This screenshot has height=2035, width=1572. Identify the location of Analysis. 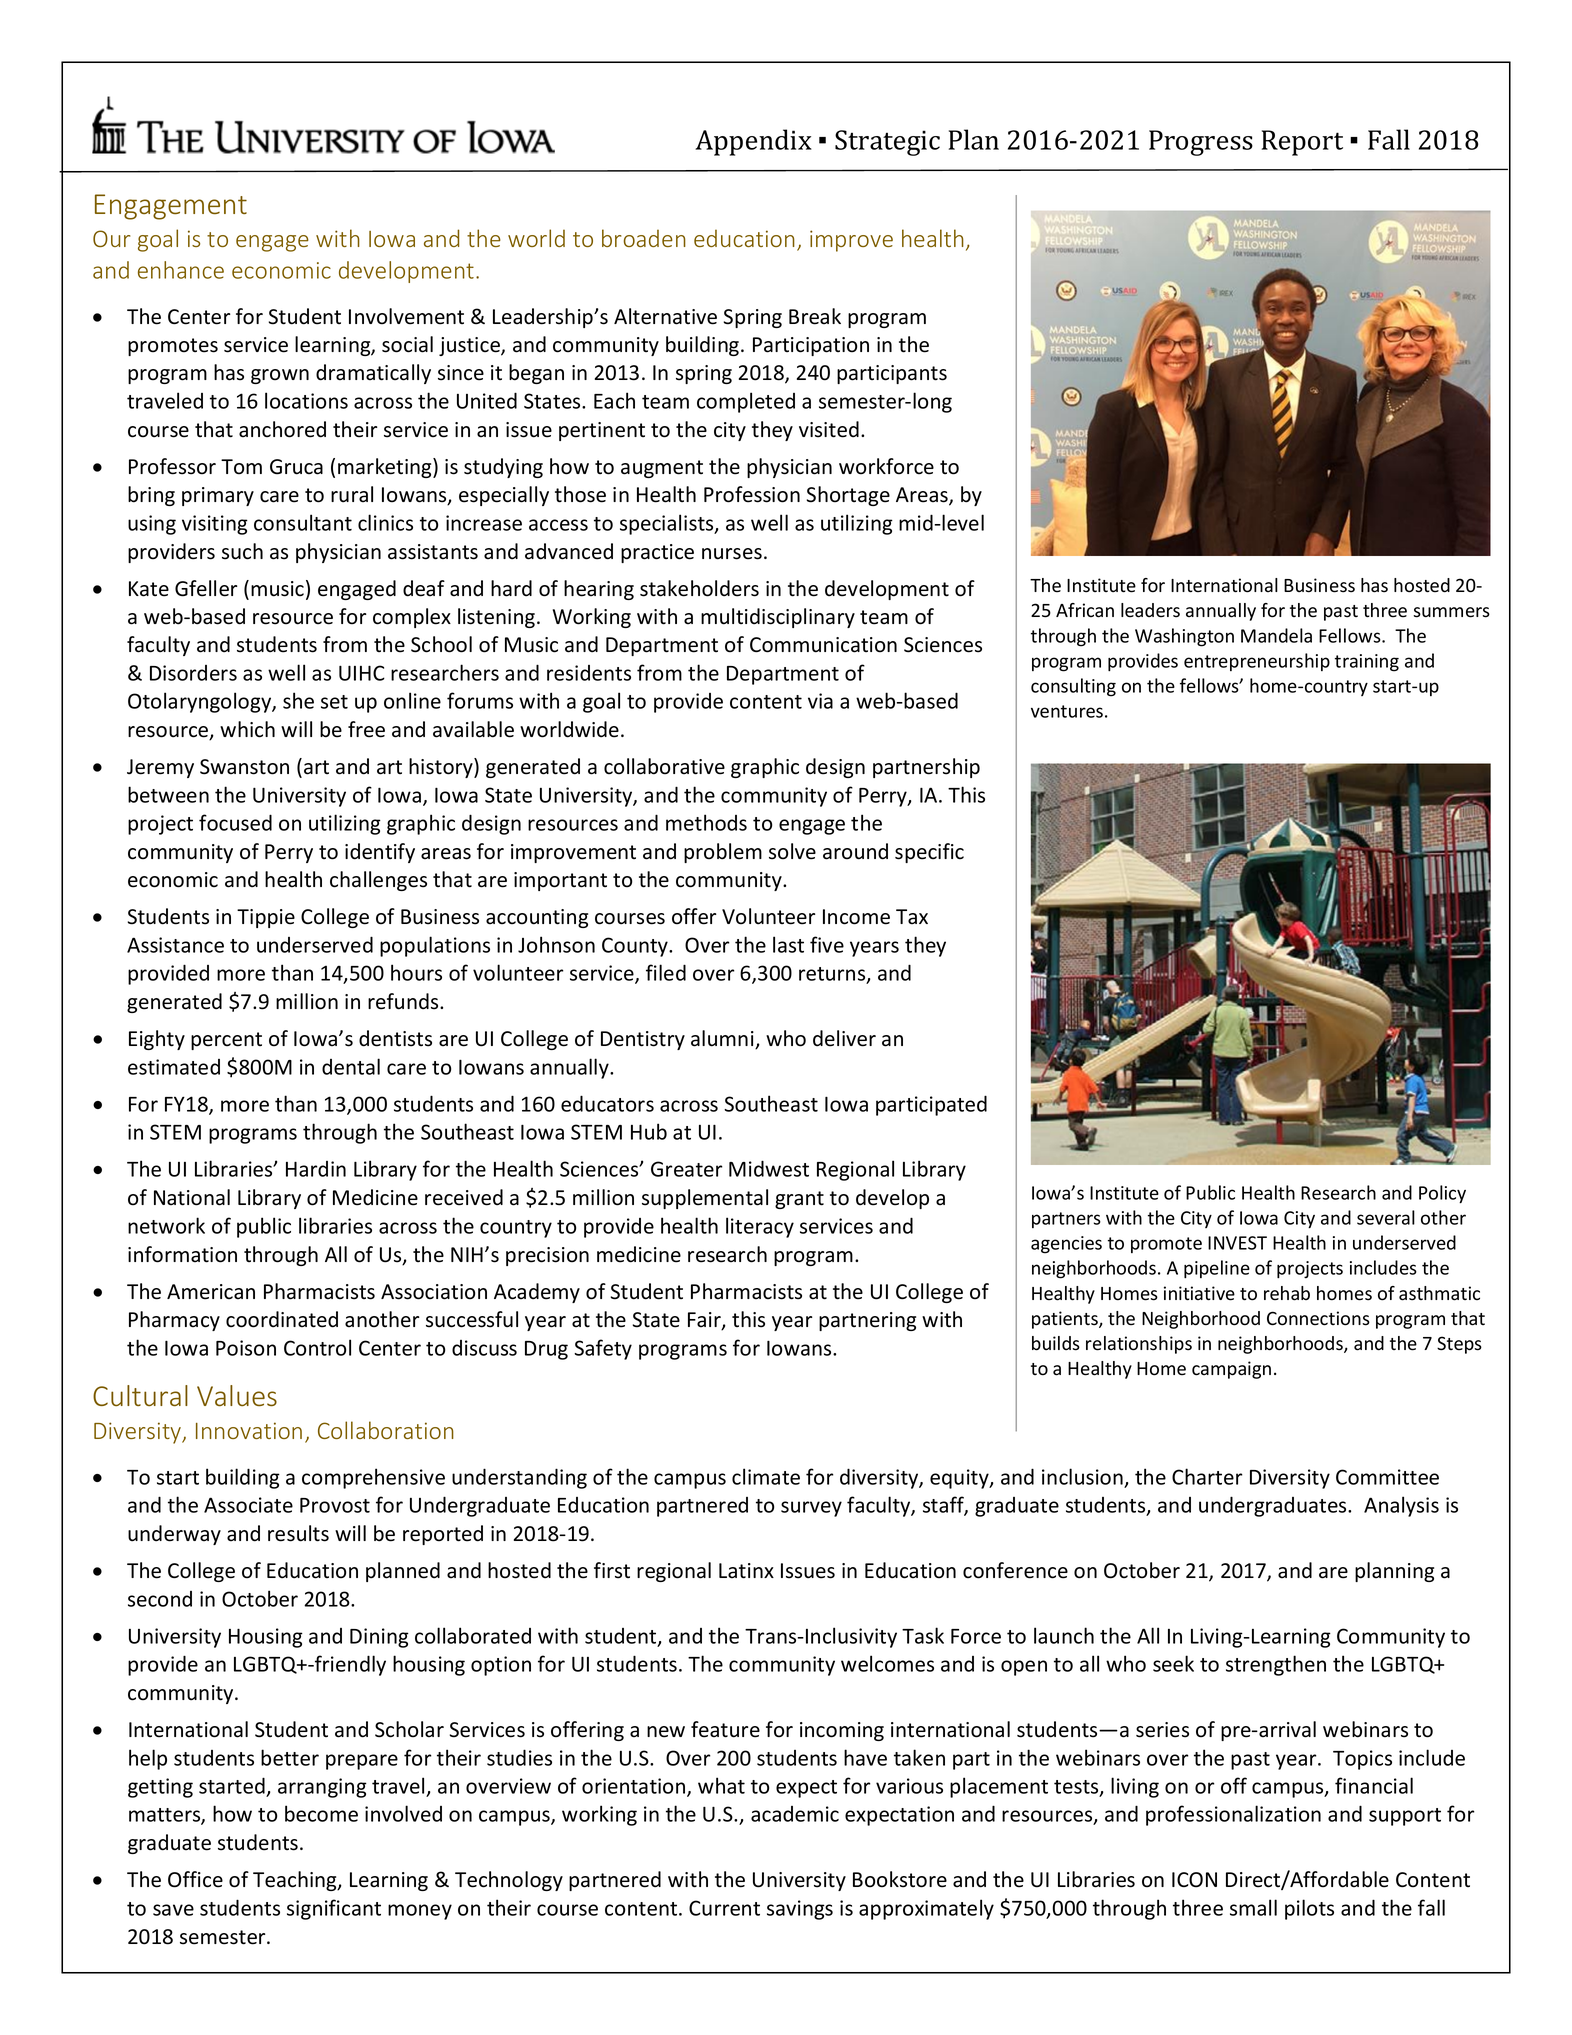
(1401, 1506).
